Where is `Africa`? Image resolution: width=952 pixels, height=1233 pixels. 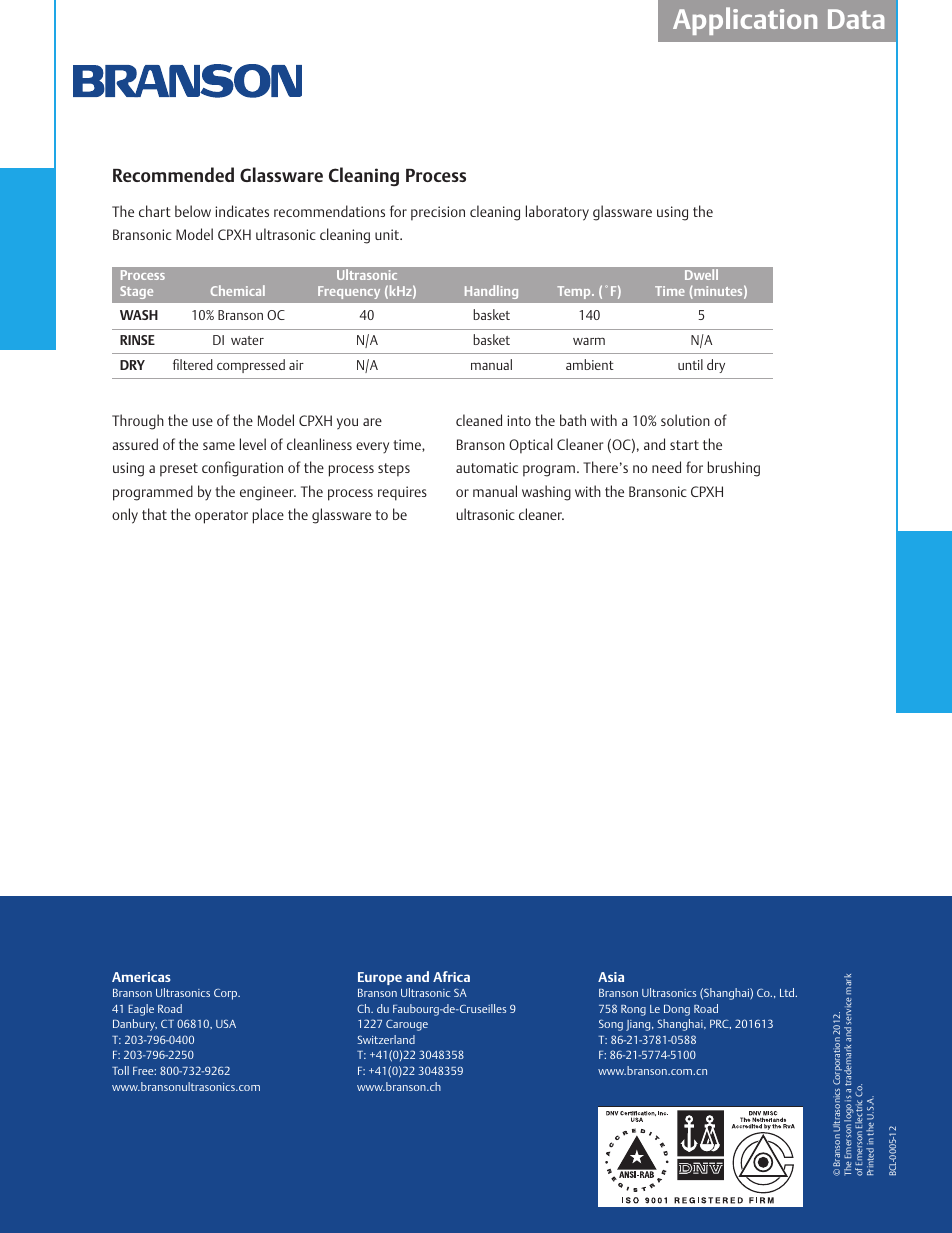
Africa is located at coordinates (451, 976).
